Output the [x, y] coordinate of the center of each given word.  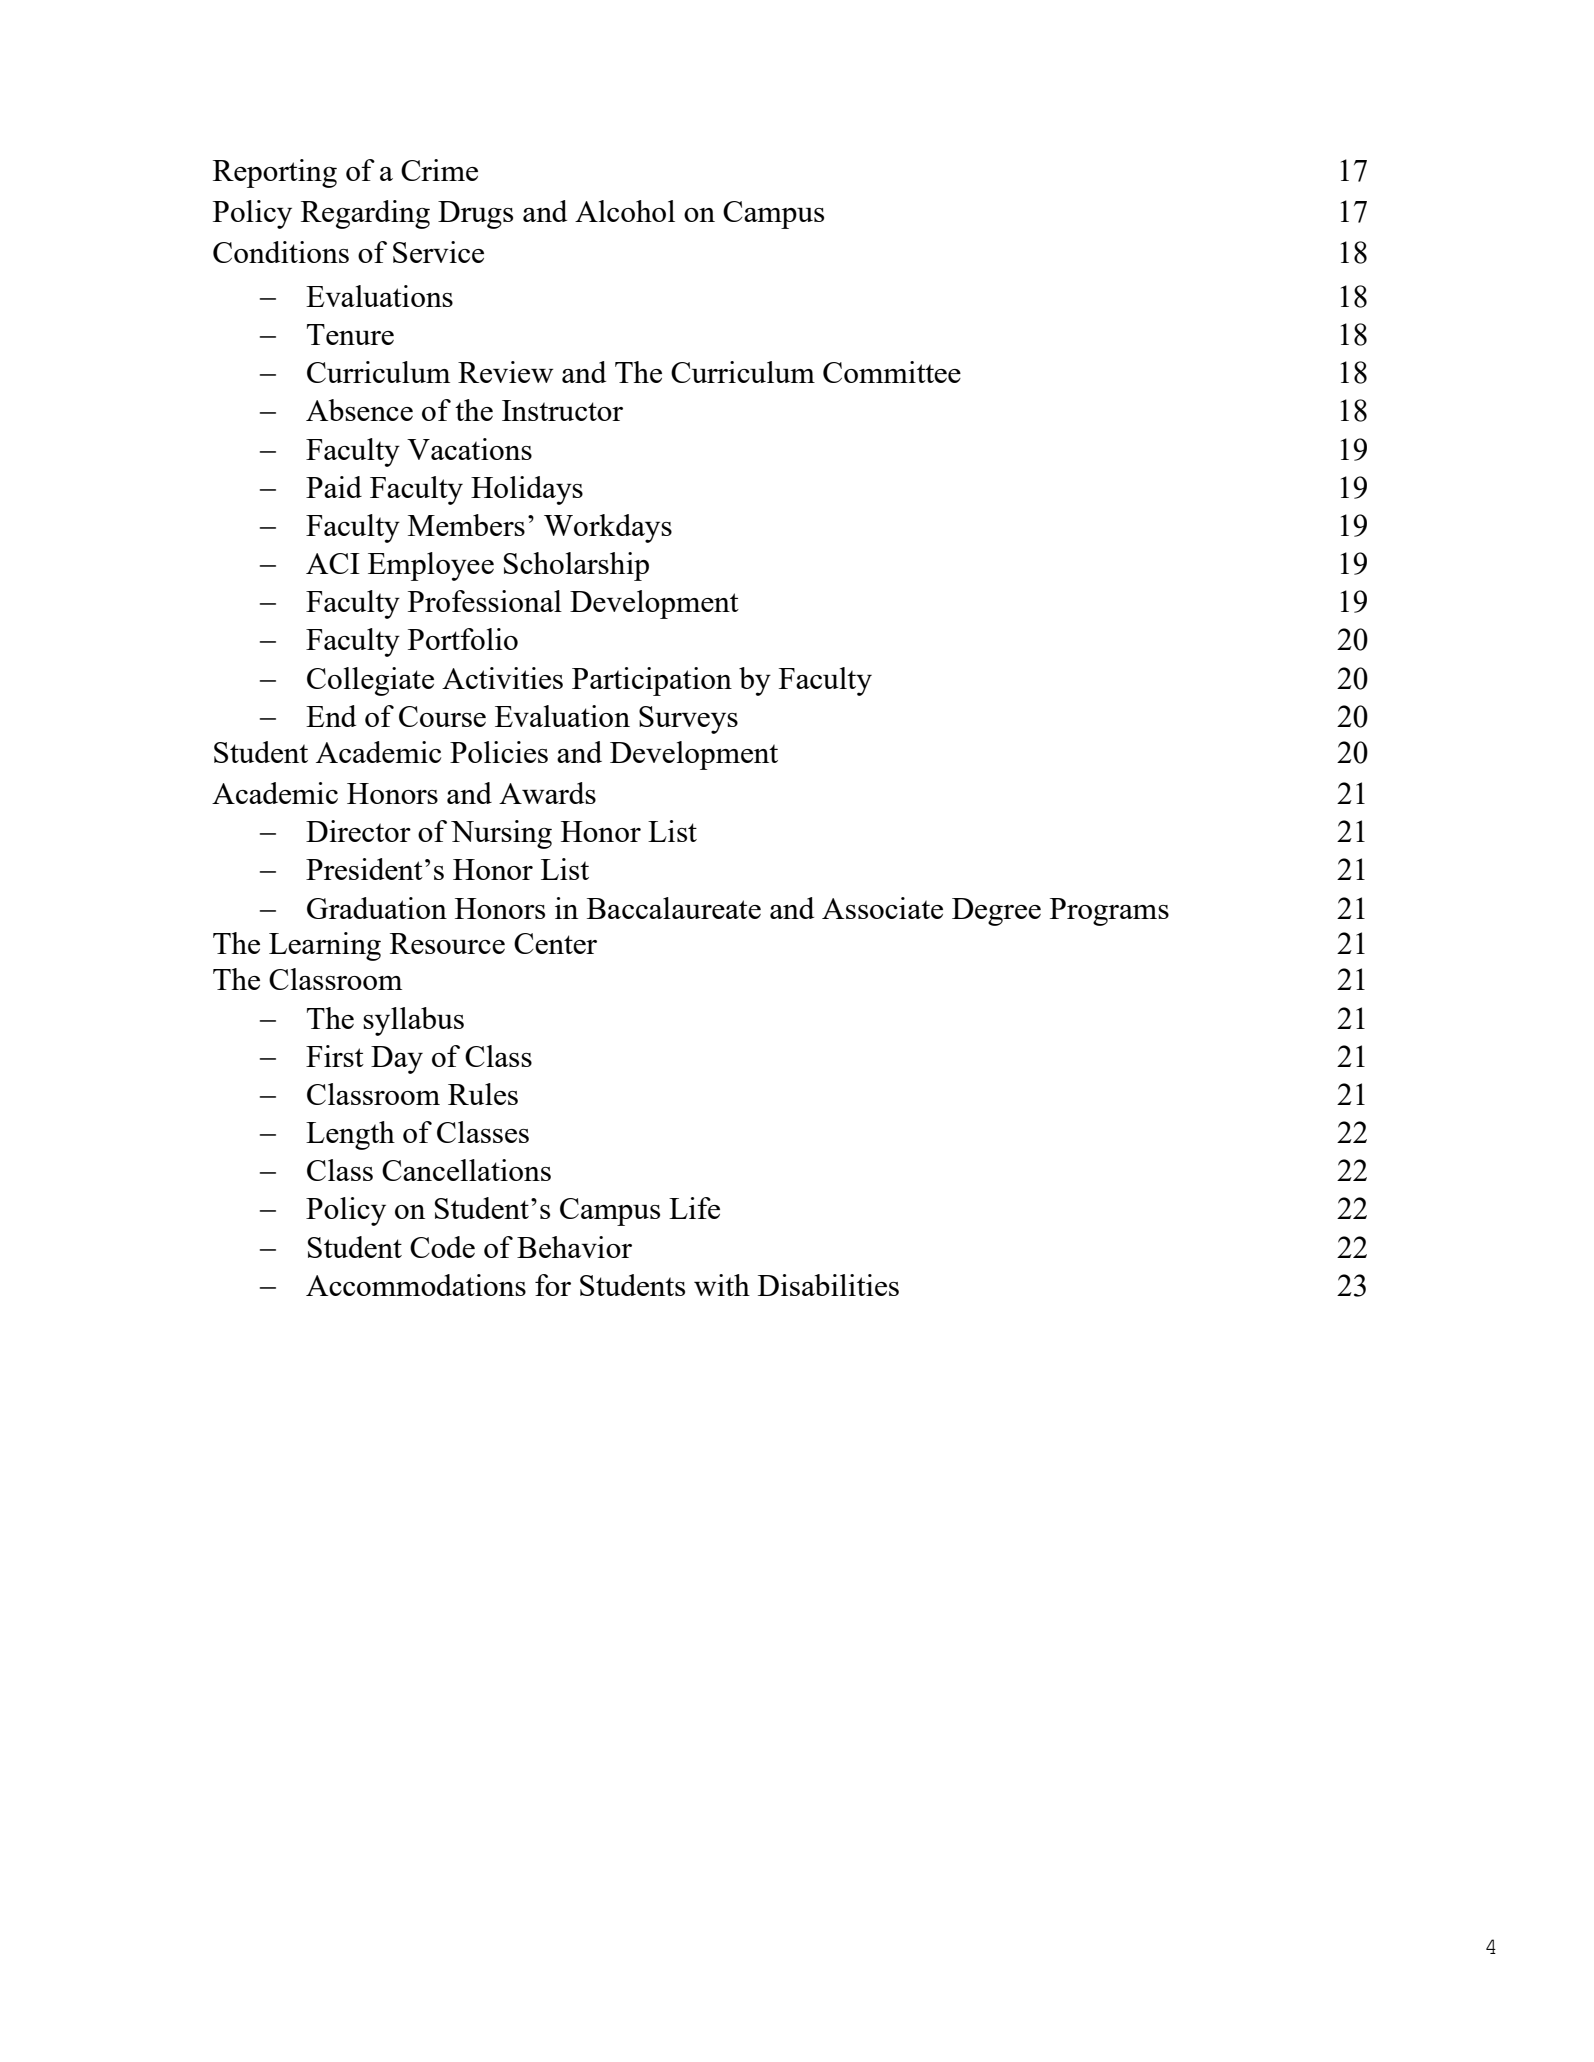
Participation [652, 681]
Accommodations [416, 1285]
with [722, 1285]
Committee [892, 372]
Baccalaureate [674, 908]
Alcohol [625, 211]
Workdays [608, 528]
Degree [996, 912]
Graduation [377, 908]
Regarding [365, 214]
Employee [431, 566]
